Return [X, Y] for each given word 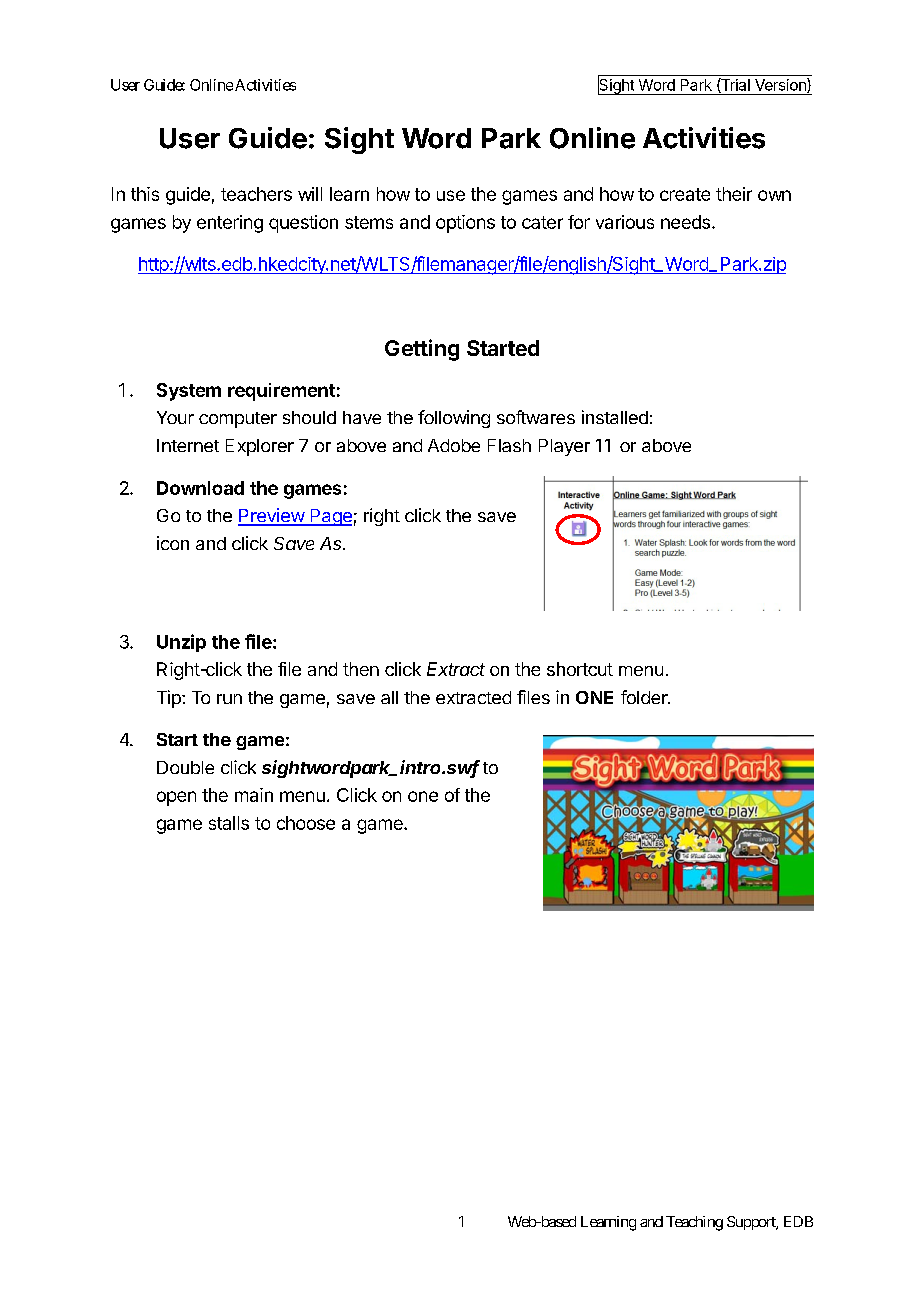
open [176, 798]
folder [645, 697]
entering [230, 224]
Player [564, 447]
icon [173, 543]
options [465, 224]
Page [330, 517]
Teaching [694, 1223]
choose [306, 823]
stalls [229, 823]
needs [685, 222]
